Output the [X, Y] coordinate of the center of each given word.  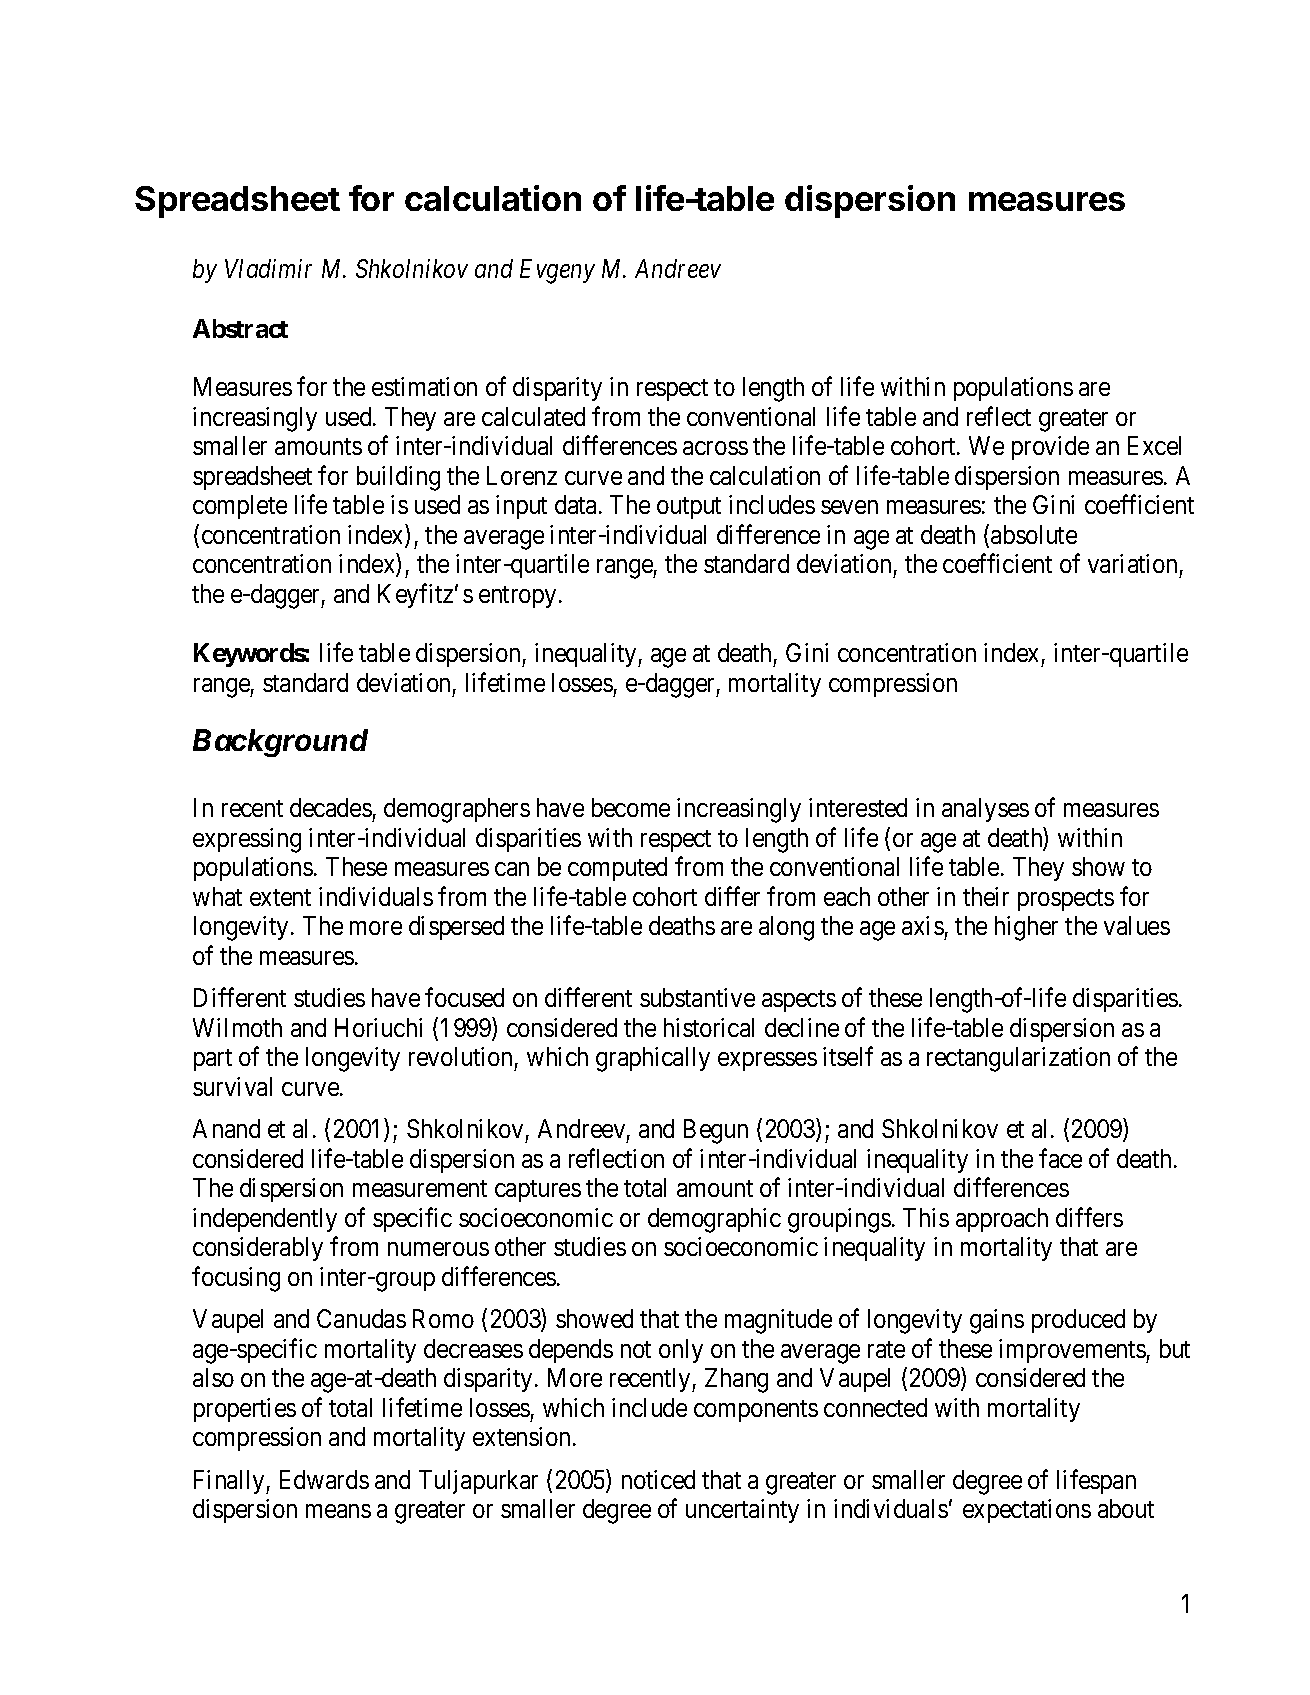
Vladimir [268, 268]
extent [280, 897]
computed [617, 869]
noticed [658, 1479]
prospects [1066, 900]
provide [1050, 448]
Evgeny [557, 272]
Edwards [324, 1479]
